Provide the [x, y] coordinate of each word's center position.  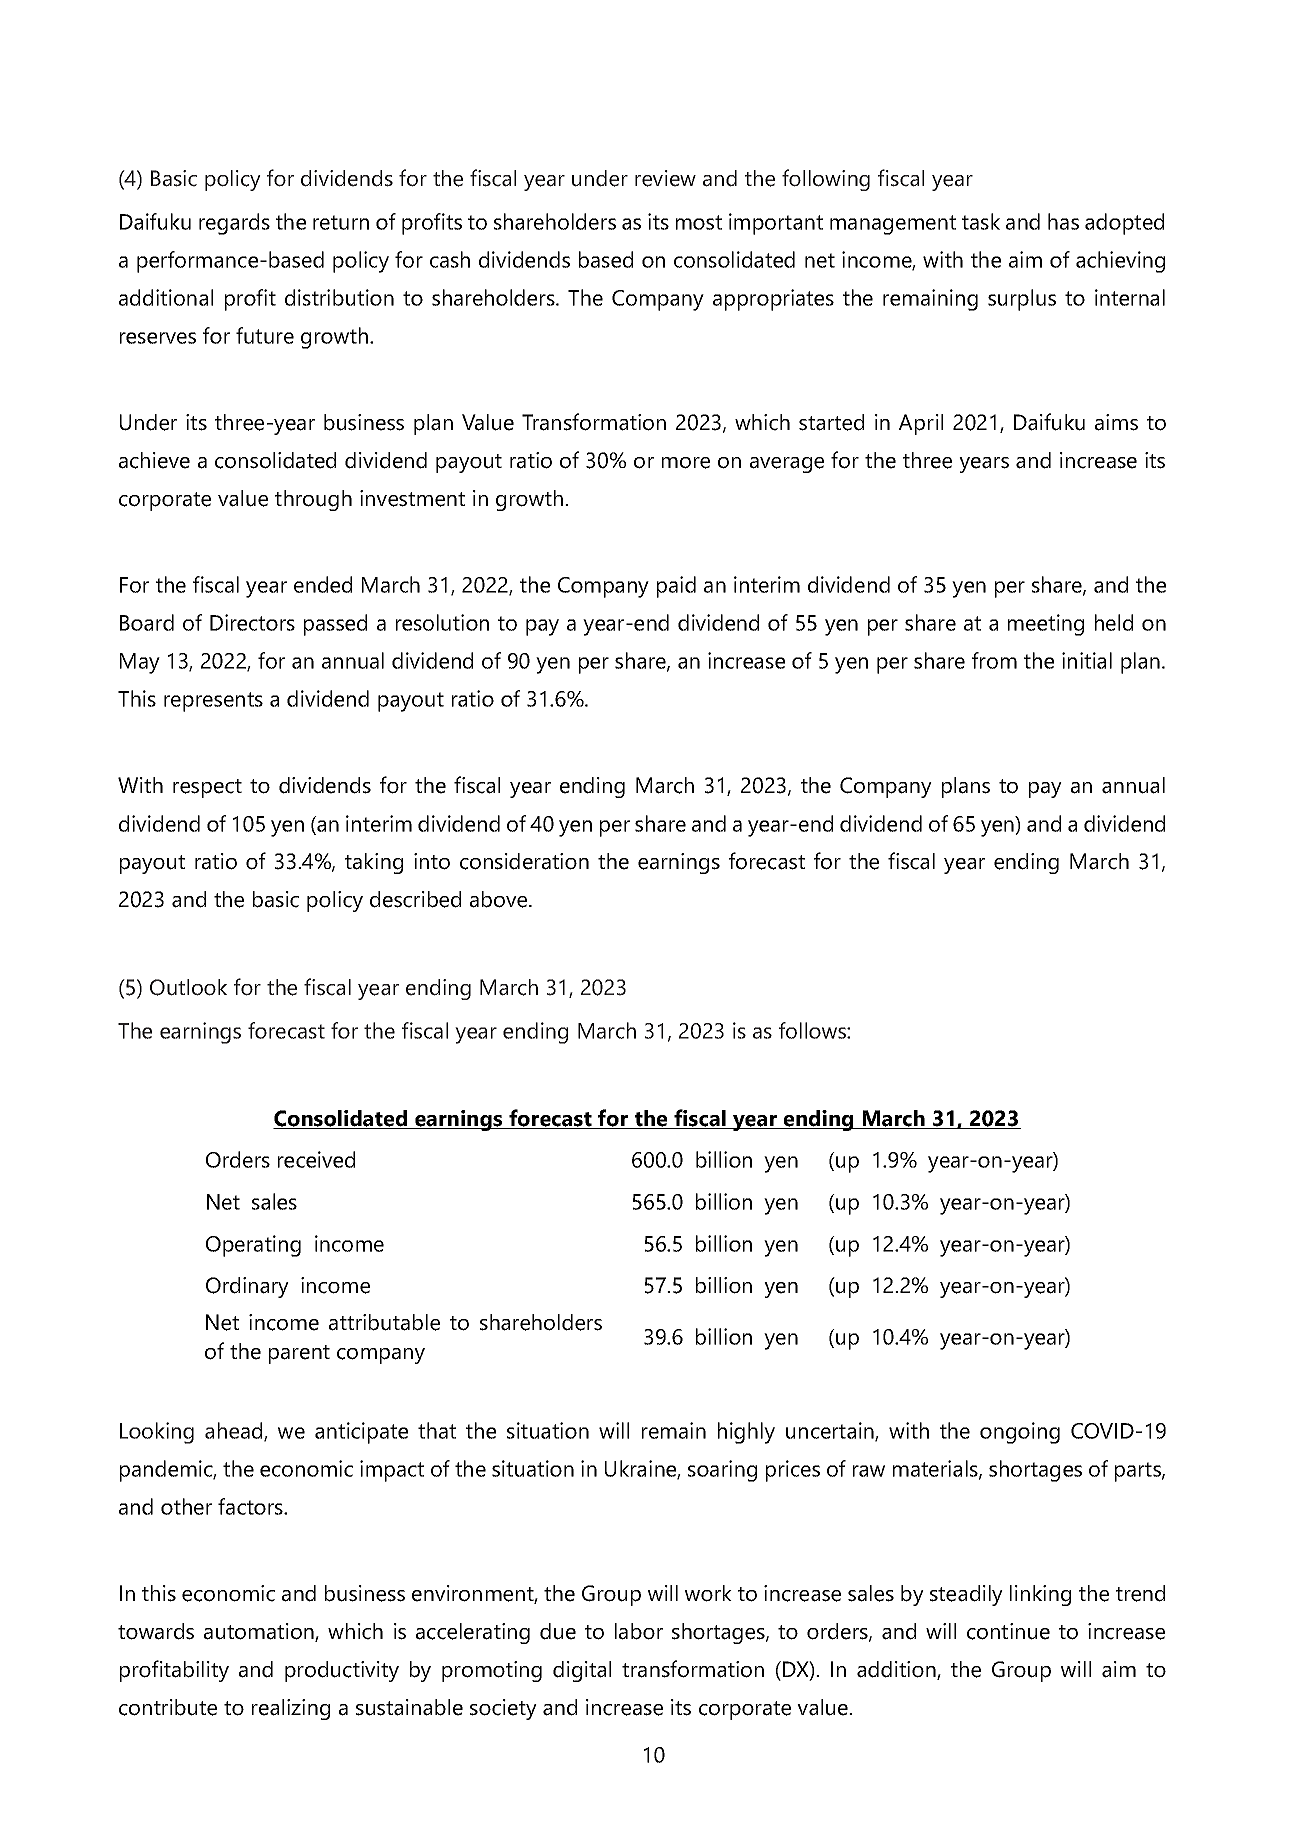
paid [676, 587]
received [316, 1159]
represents [213, 702]
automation [260, 1632]
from [994, 660]
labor [639, 1631]
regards [234, 224]
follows [813, 1030]
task [981, 221]
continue [1008, 1631]
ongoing [1020, 1433]
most [699, 222]
